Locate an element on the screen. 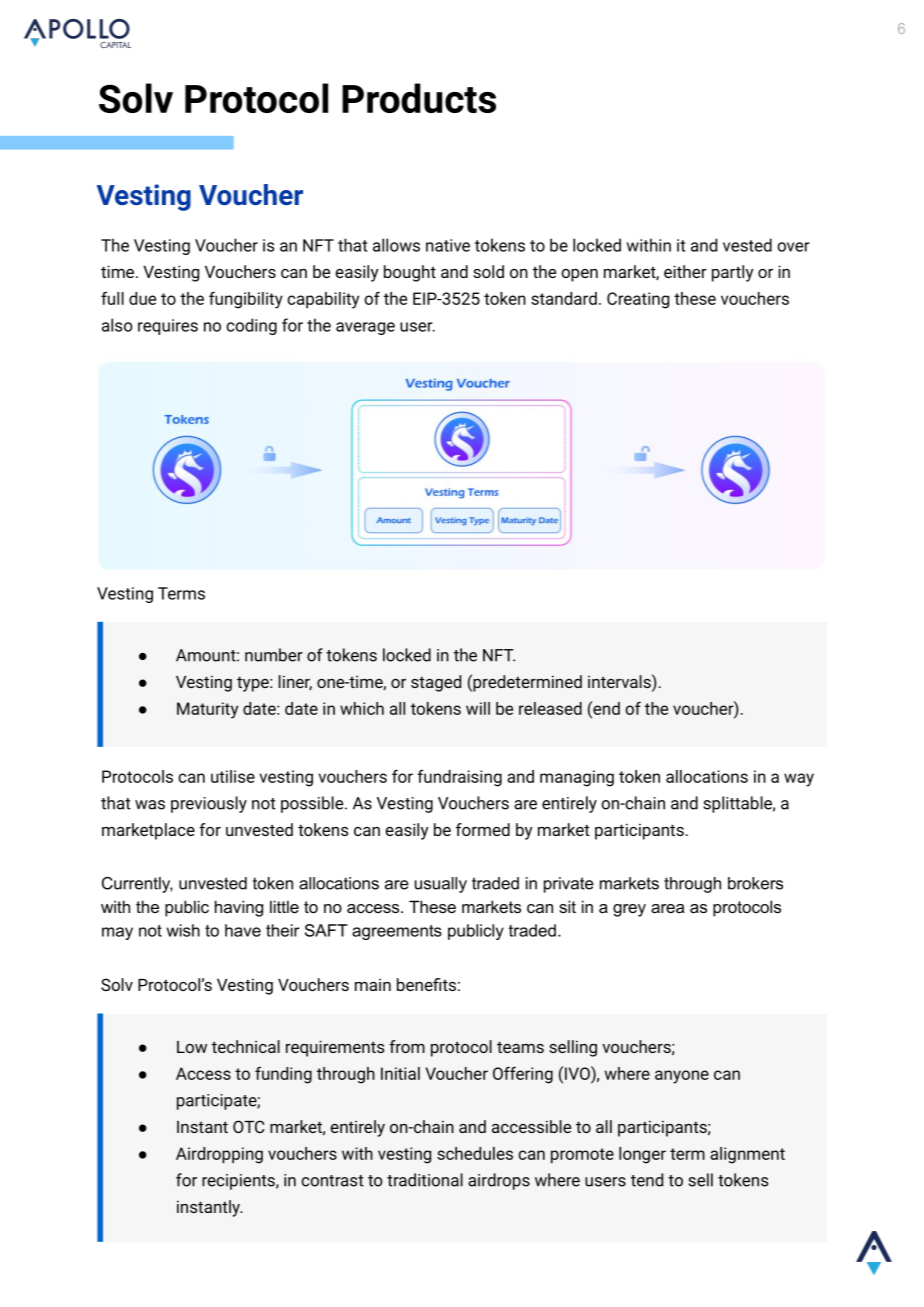 Image resolution: width=924 pixels, height=1307 pixels. due is located at coordinates (142, 298).
